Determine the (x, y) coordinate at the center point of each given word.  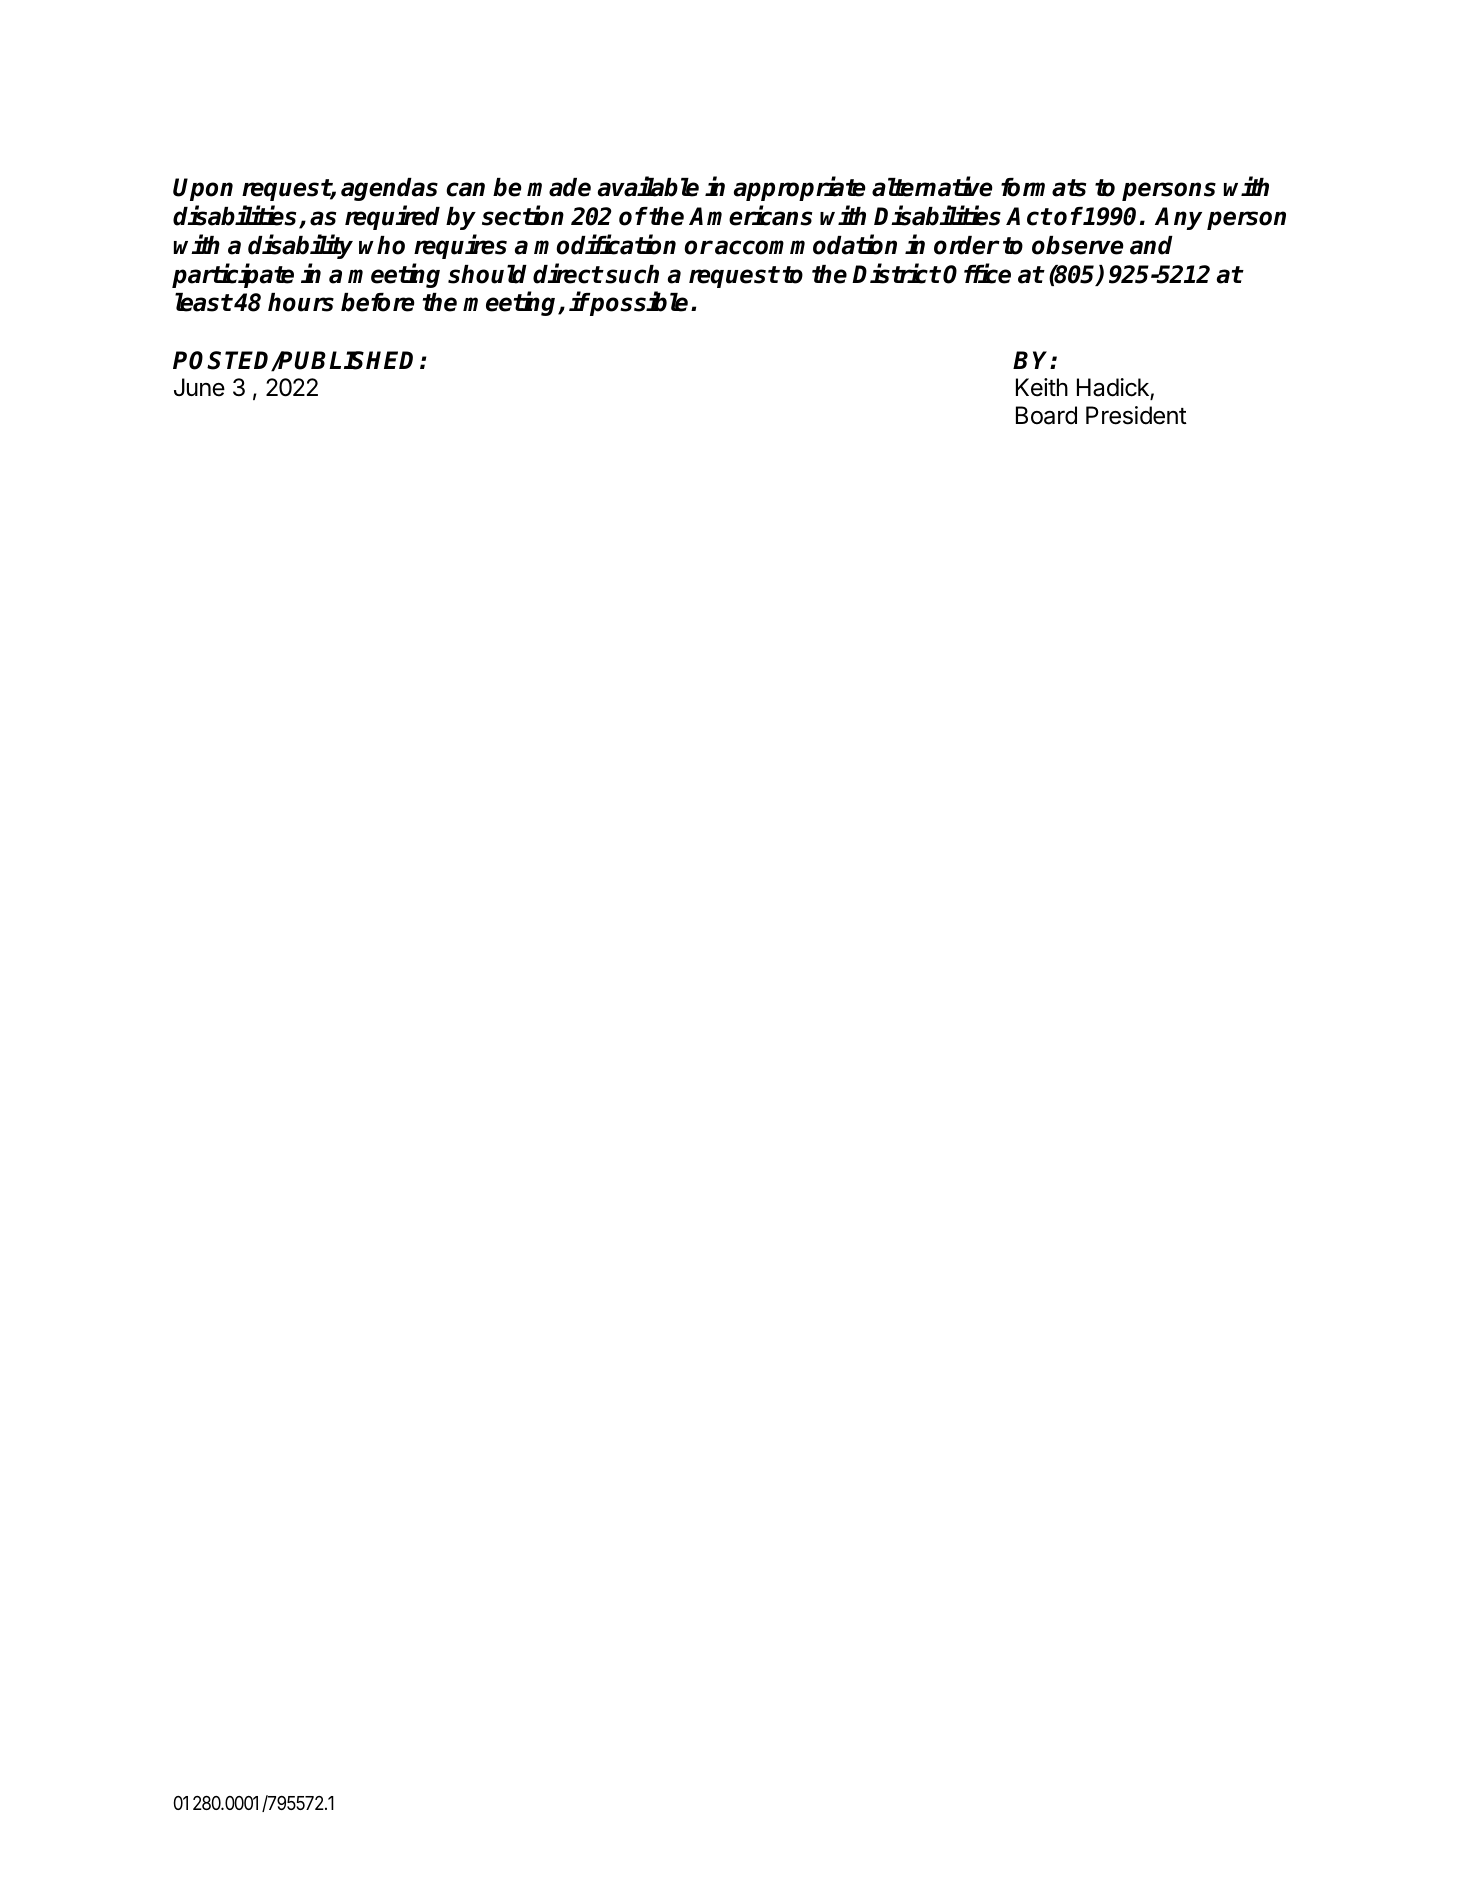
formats (1043, 187)
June (199, 387)
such (632, 274)
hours (301, 302)
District (896, 273)
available (648, 187)
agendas (389, 189)
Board (1046, 415)
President (1136, 415)
